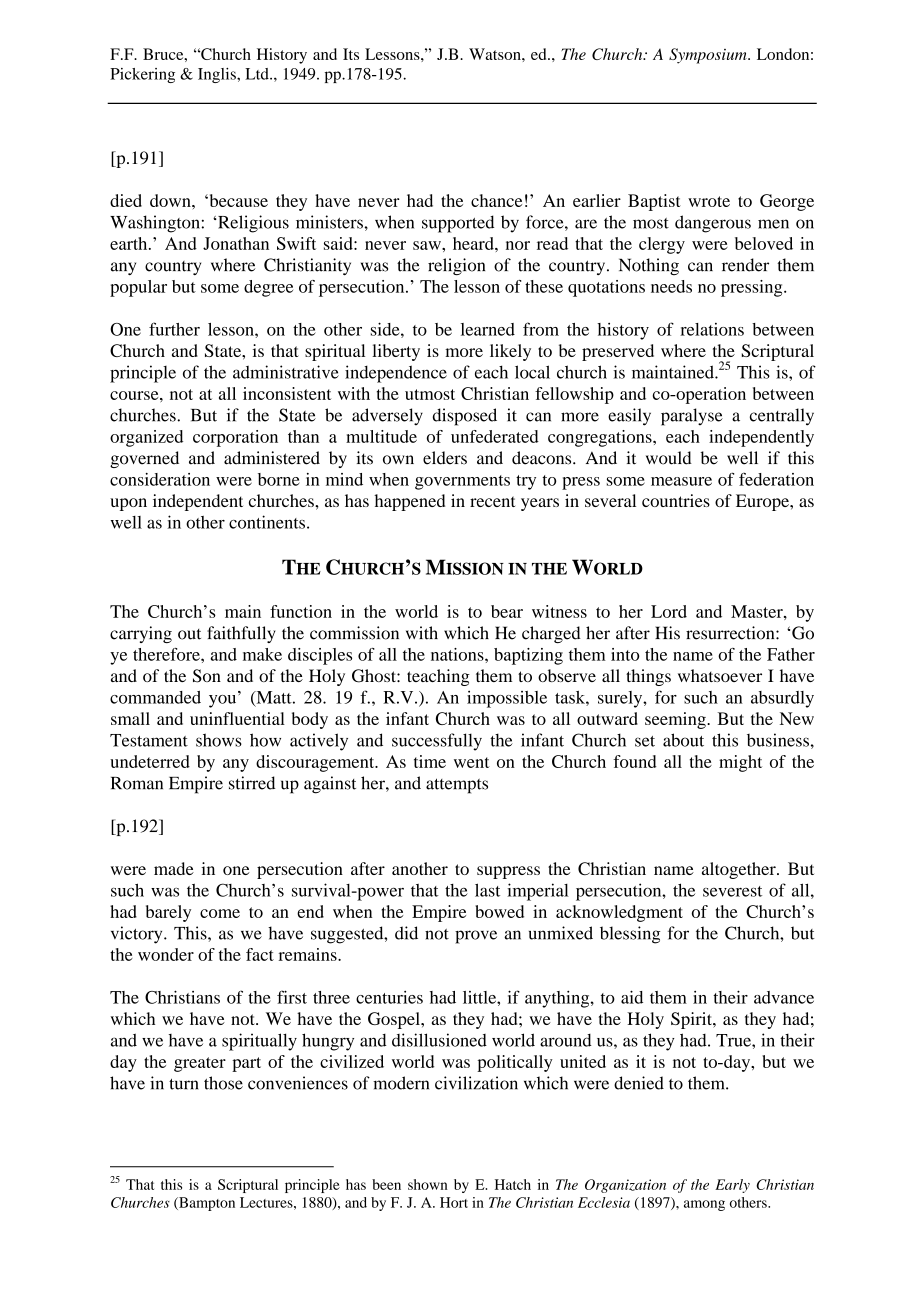 The height and width of the document is (1308, 924). Describe the element at coordinates (252, 783) in the document. I see `stirred` at that location.
